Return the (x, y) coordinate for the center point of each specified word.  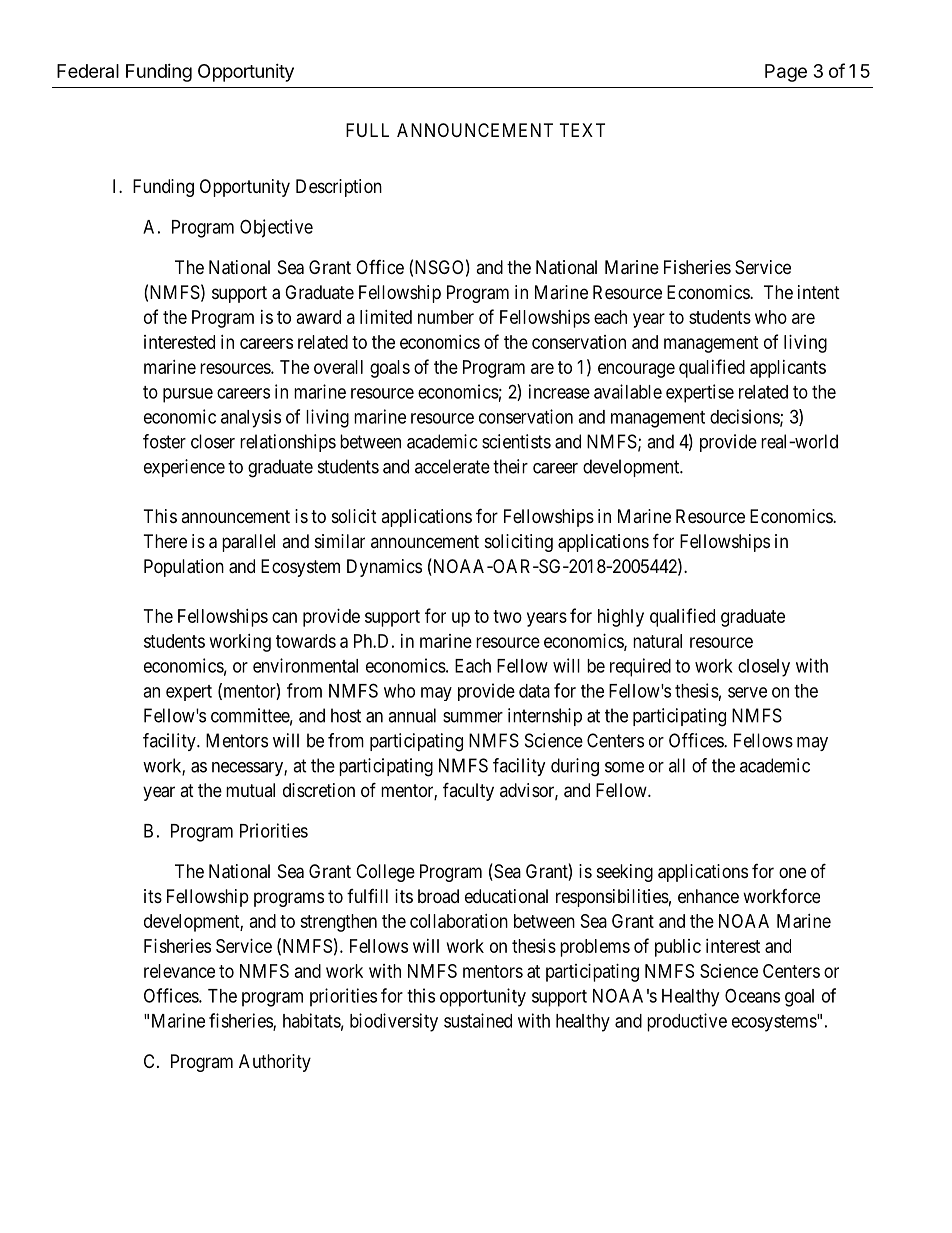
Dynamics (384, 568)
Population (184, 568)
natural (657, 641)
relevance (179, 971)
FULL (367, 130)
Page (786, 73)
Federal (88, 71)
